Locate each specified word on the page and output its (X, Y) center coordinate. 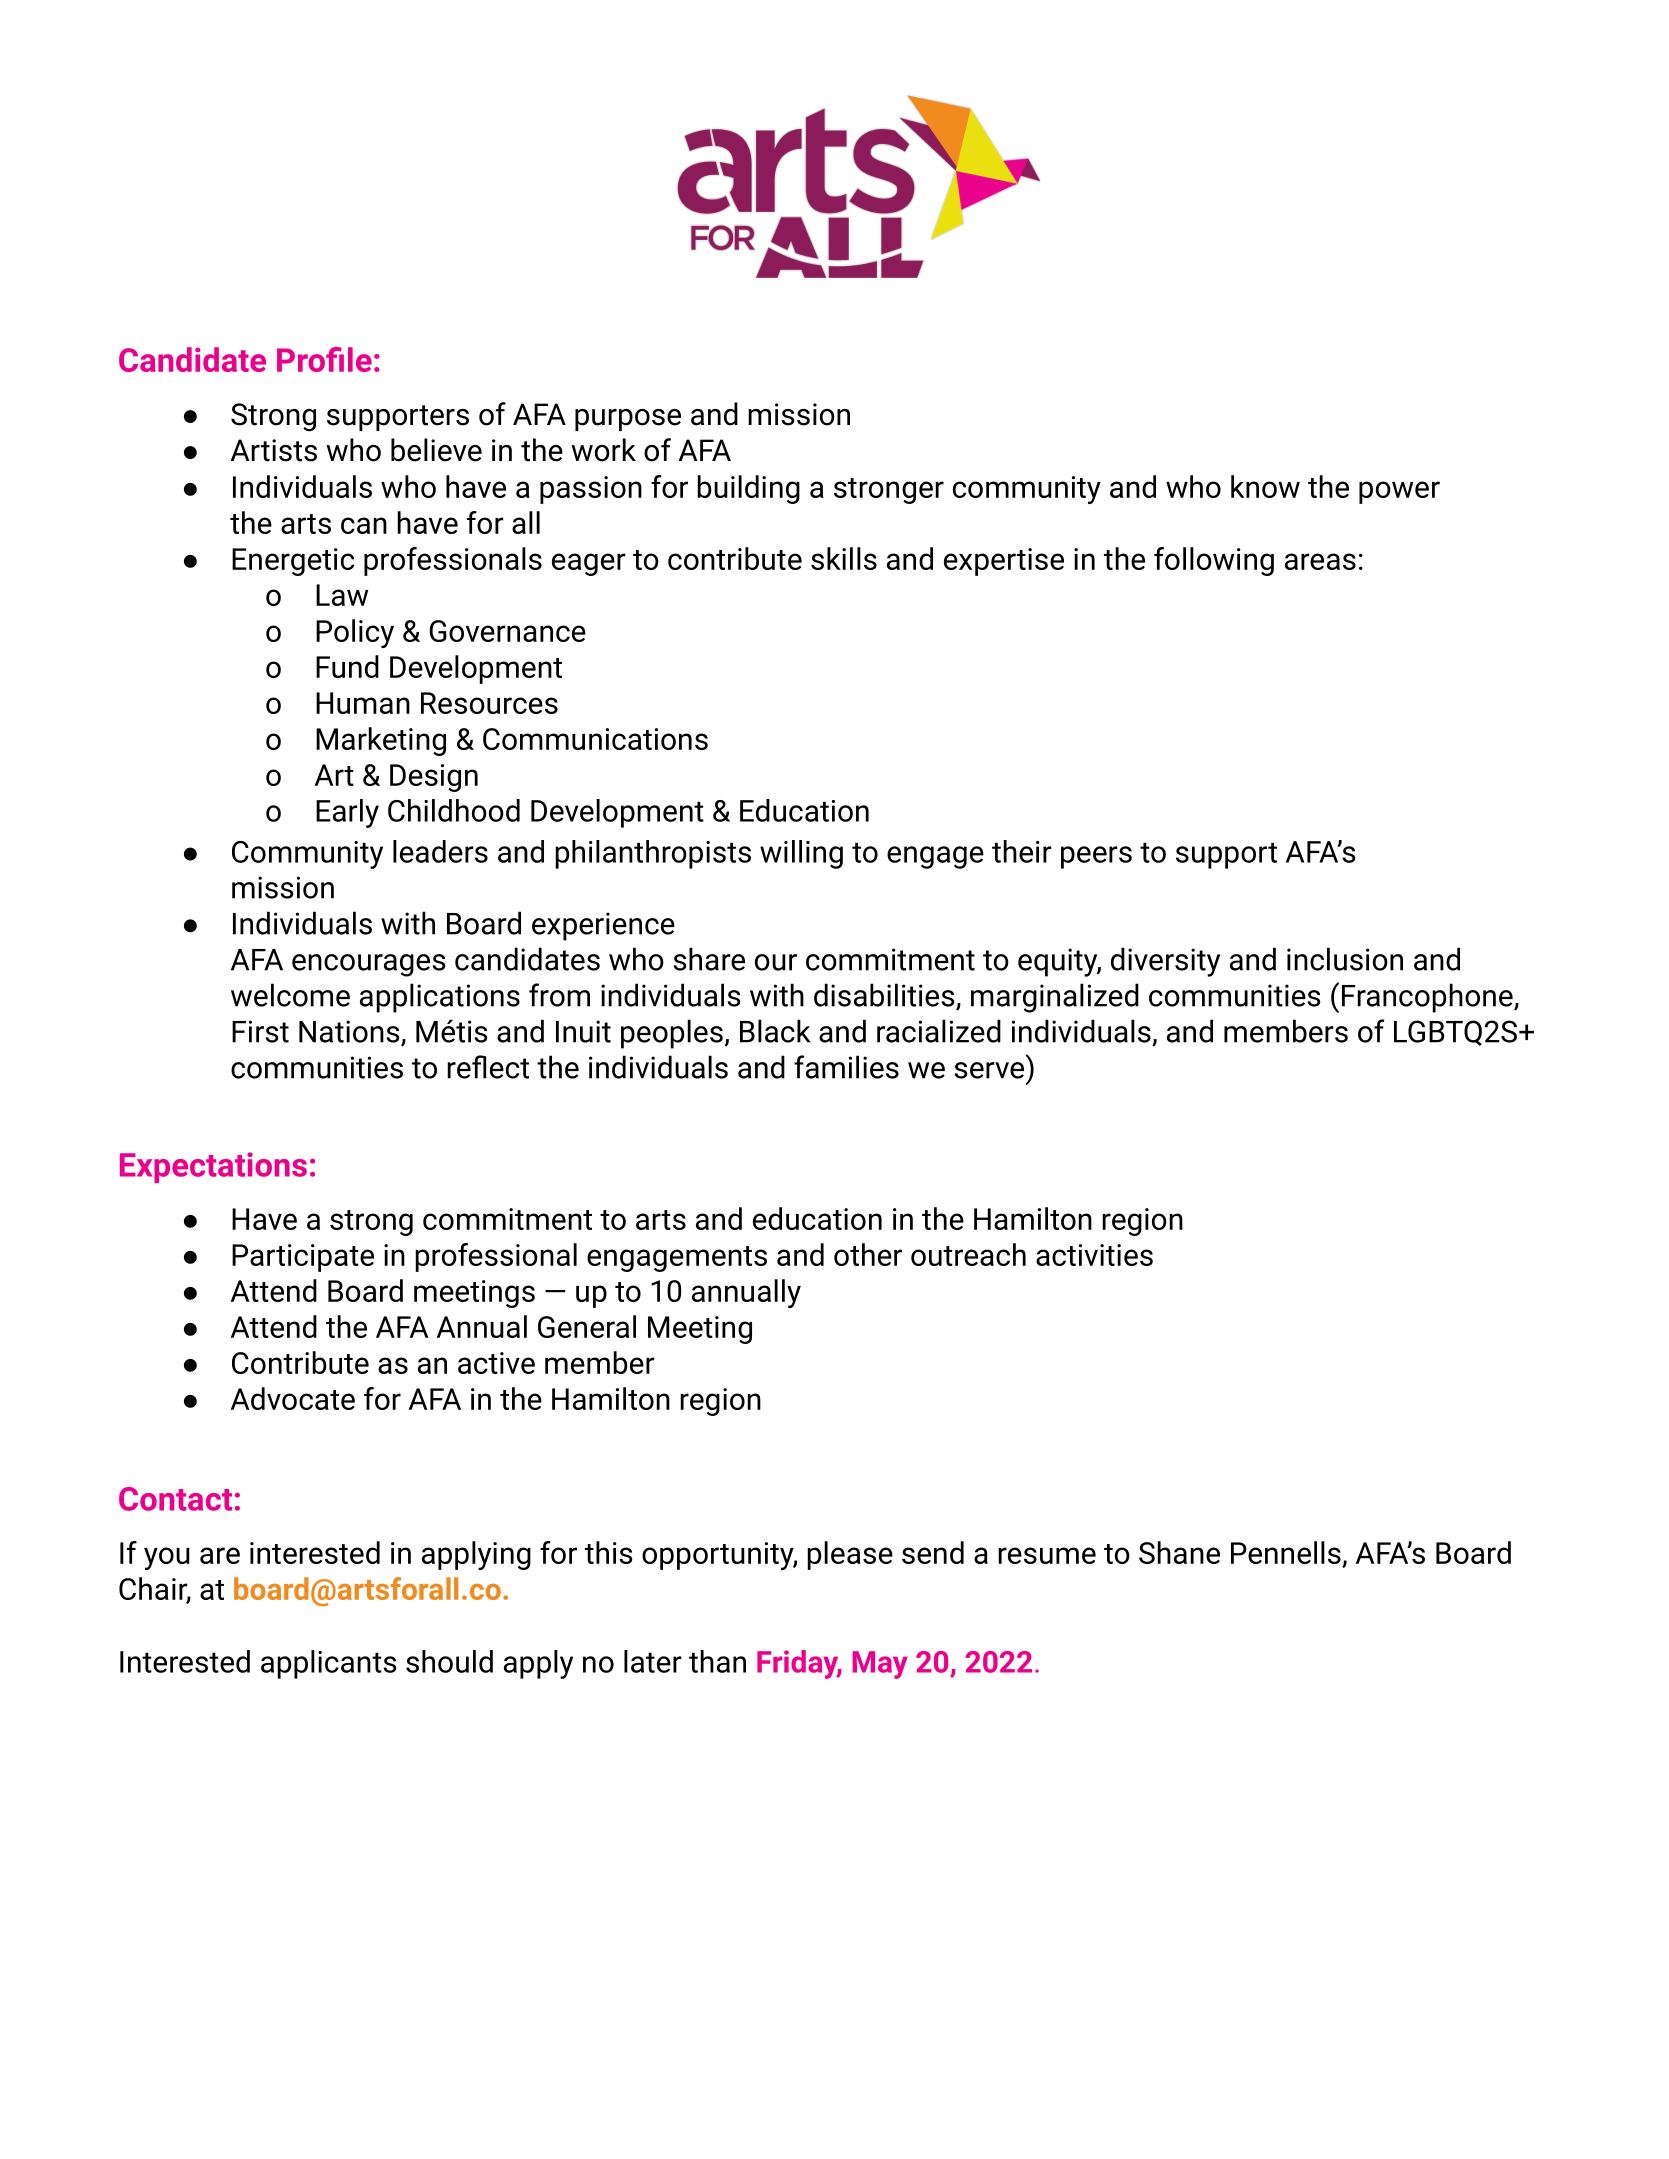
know (1265, 486)
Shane (1179, 1552)
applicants (328, 1664)
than (717, 1661)
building (748, 489)
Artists (274, 450)
